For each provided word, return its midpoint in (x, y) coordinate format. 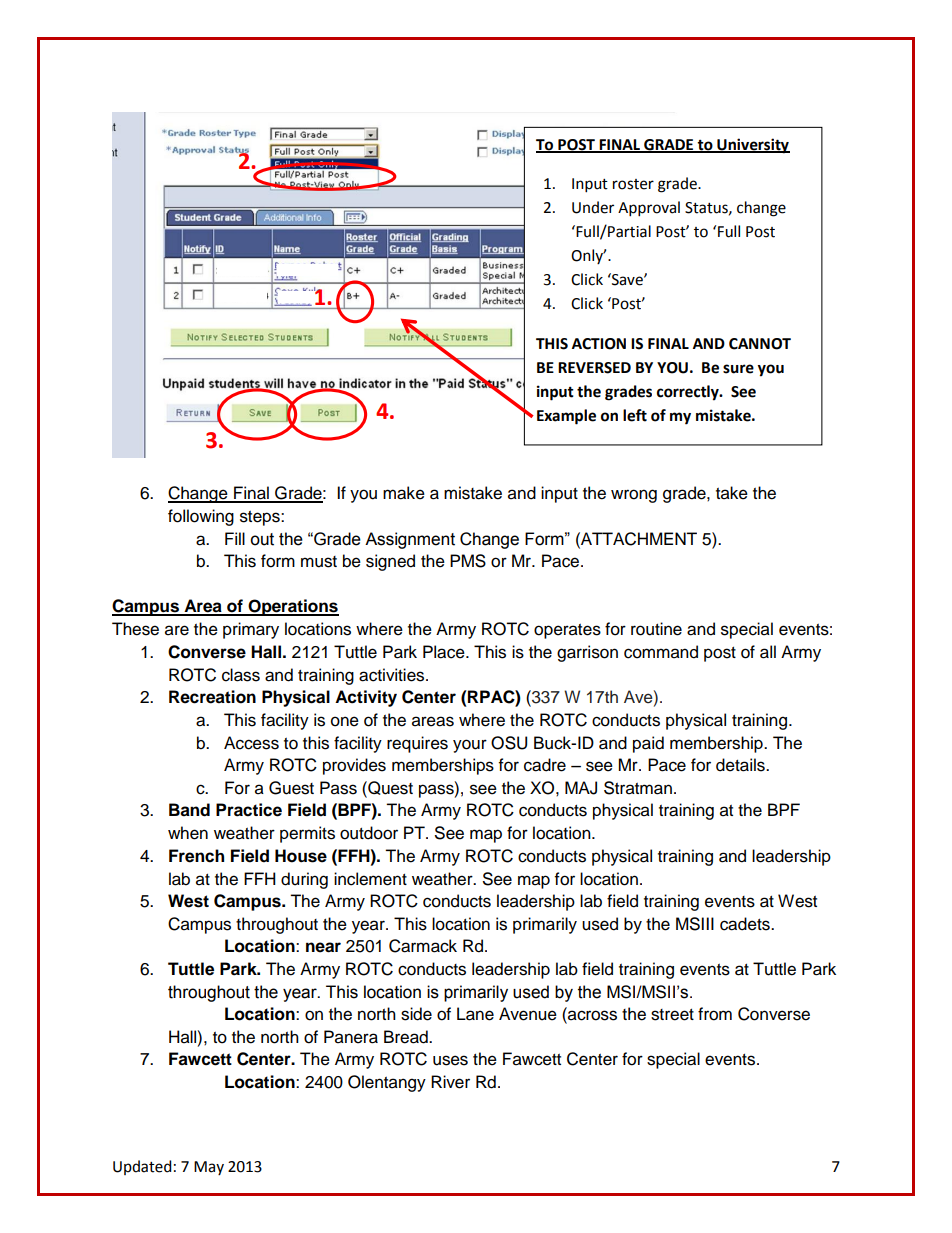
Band (189, 810)
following (201, 517)
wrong (634, 496)
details (741, 765)
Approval (649, 209)
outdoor (369, 833)
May (209, 1168)
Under (593, 207)
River (450, 1082)
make (404, 493)
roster (633, 184)
